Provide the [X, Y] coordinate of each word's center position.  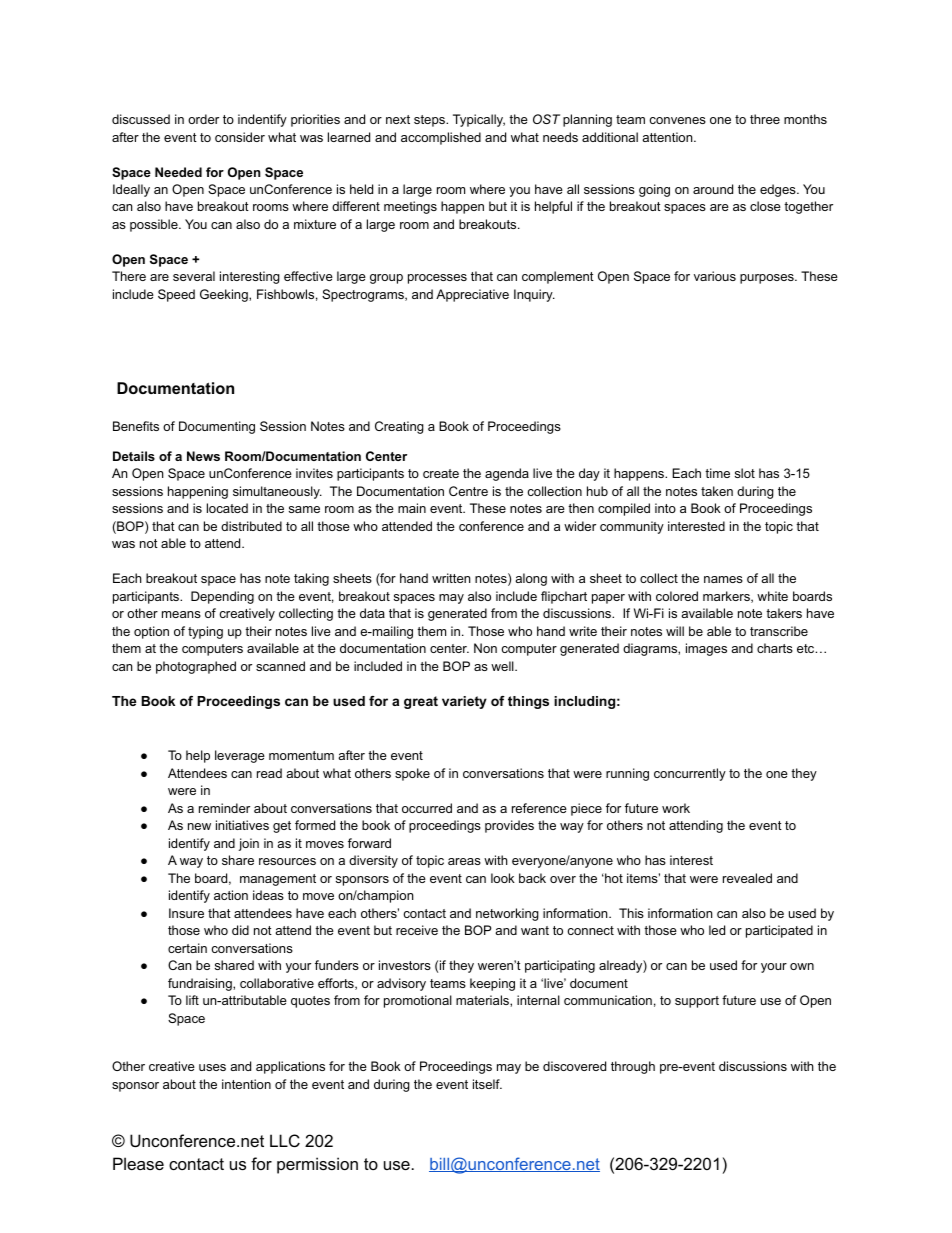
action [231, 895]
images [706, 649]
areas [464, 861]
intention [246, 1084]
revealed [747, 878]
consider [240, 137]
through [633, 1067]
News [203, 456]
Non [485, 648]
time [717, 473]
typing [205, 632]
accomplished [441, 138]
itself [487, 1084]
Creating [399, 427]
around [713, 189]
